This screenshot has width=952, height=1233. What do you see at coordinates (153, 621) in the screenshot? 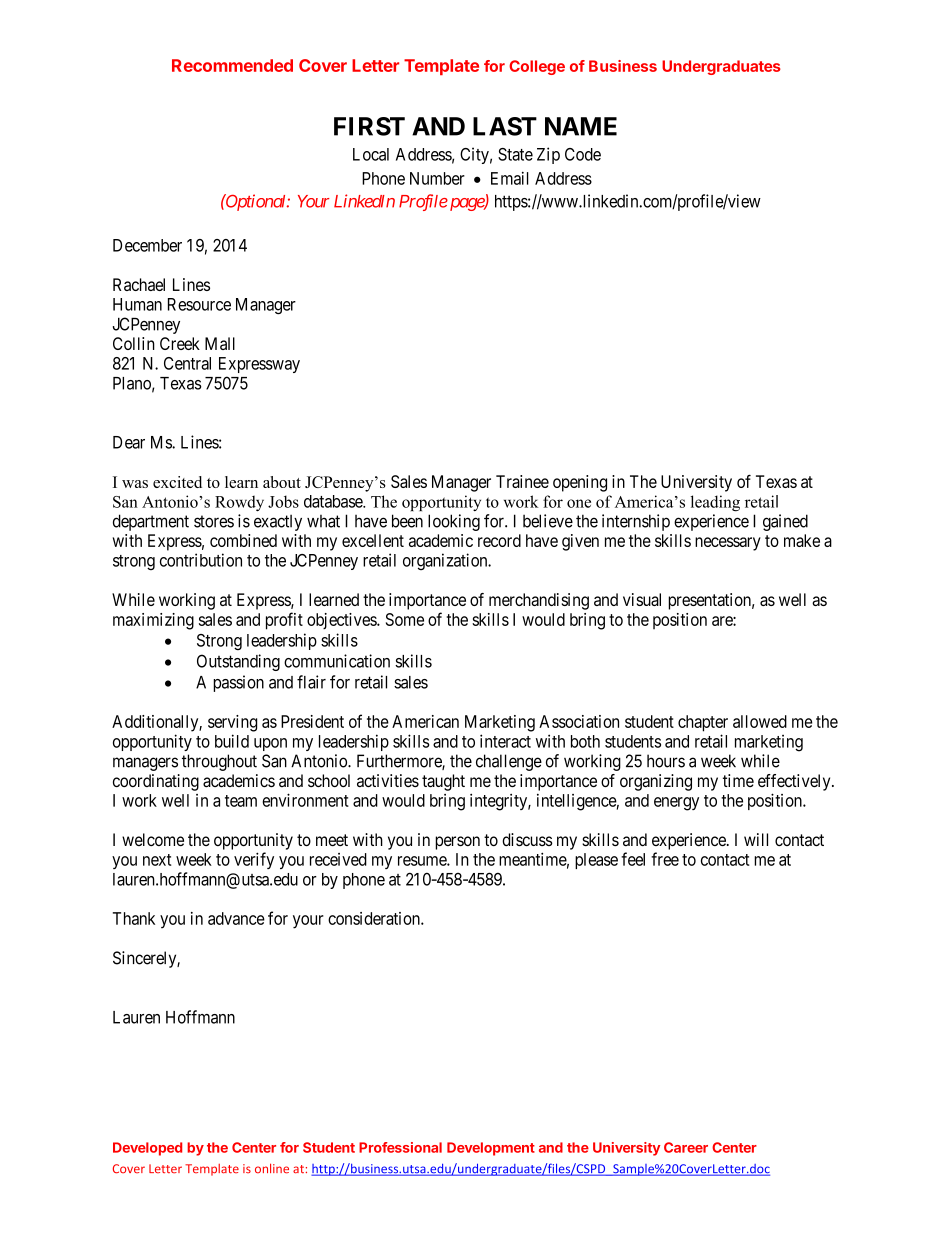
I see `maximizing` at bounding box center [153, 621].
